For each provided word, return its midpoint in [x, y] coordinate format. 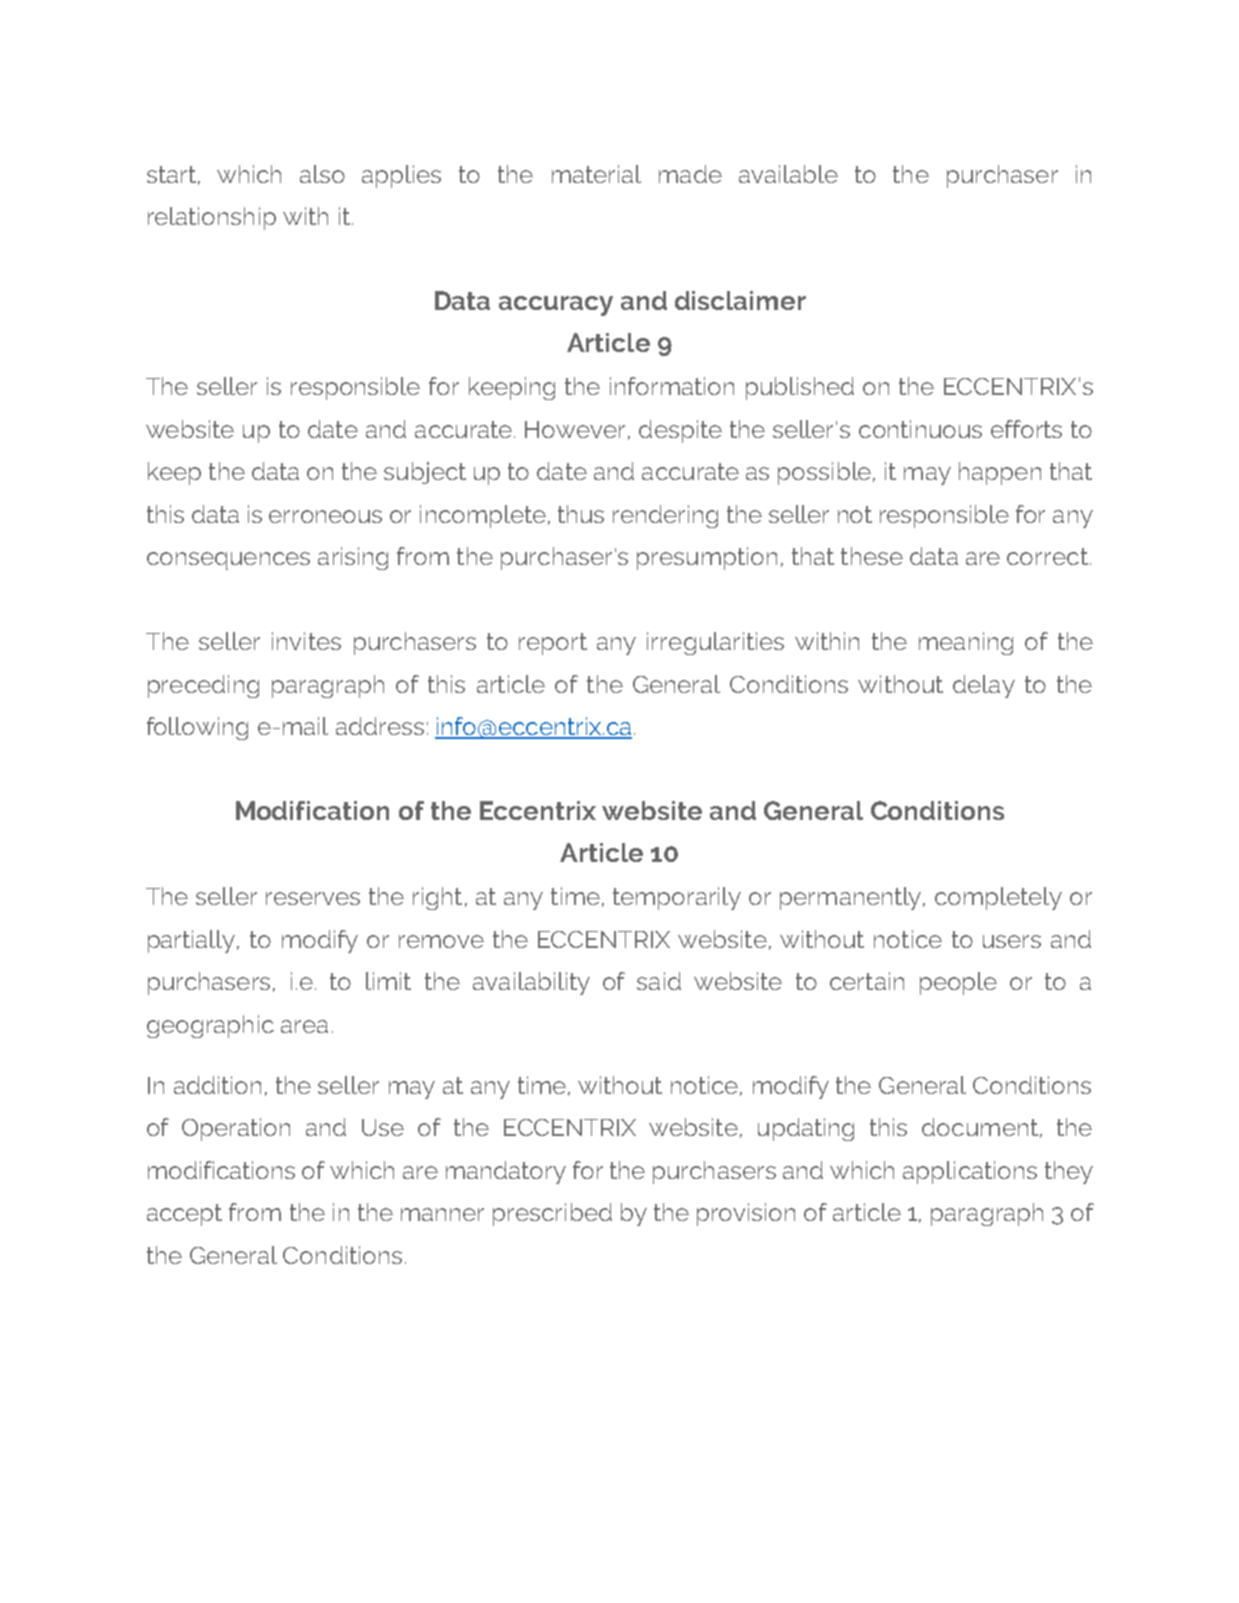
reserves [313, 898]
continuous [920, 429]
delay [984, 686]
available [788, 174]
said [659, 981]
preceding [203, 686]
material [596, 174]
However [575, 429]
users [1012, 941]
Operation [236, 1129]
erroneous [325, 516]
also [322, 174]
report [553, 644]
